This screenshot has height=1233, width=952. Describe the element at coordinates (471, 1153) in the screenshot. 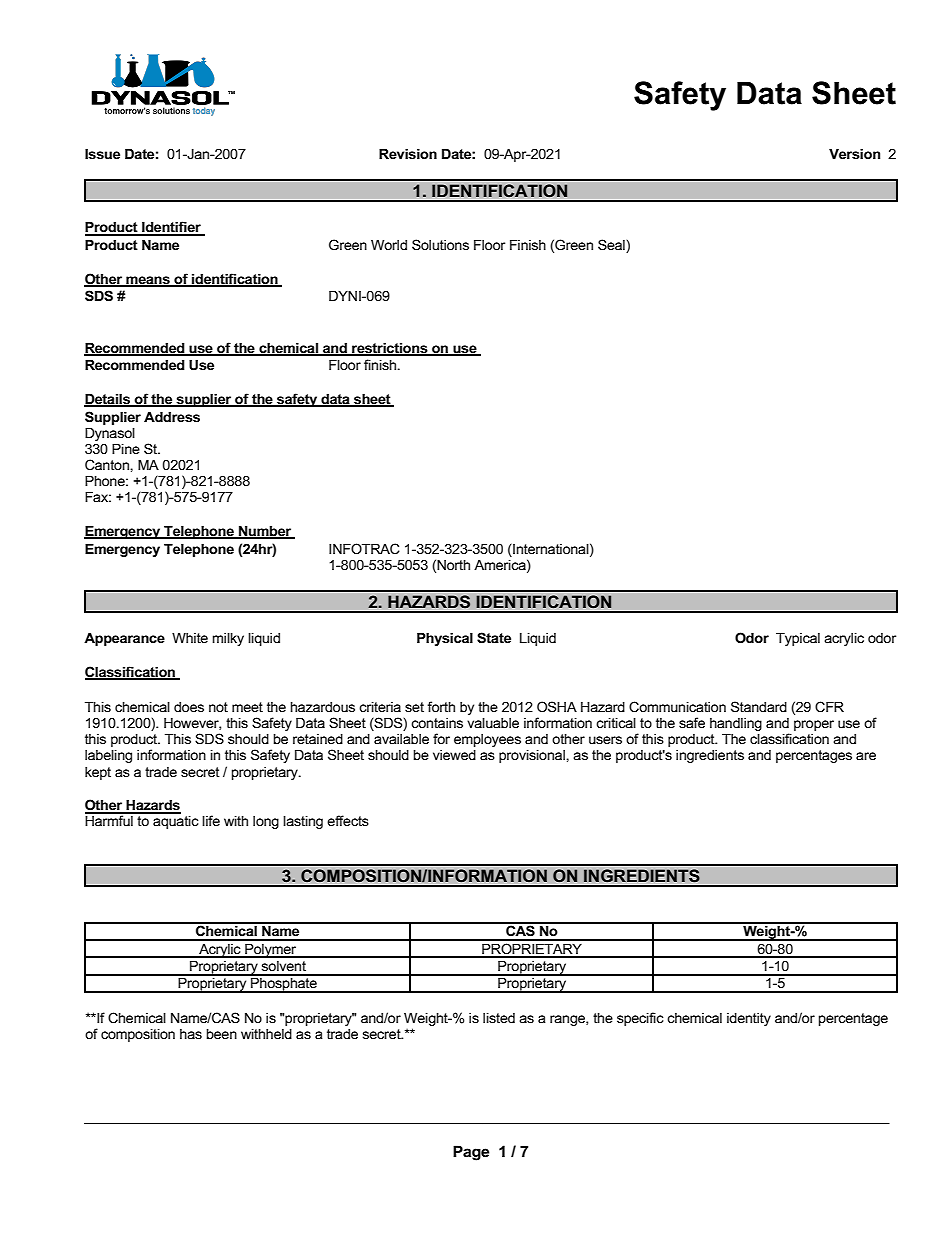

I see `Page` at that location.
